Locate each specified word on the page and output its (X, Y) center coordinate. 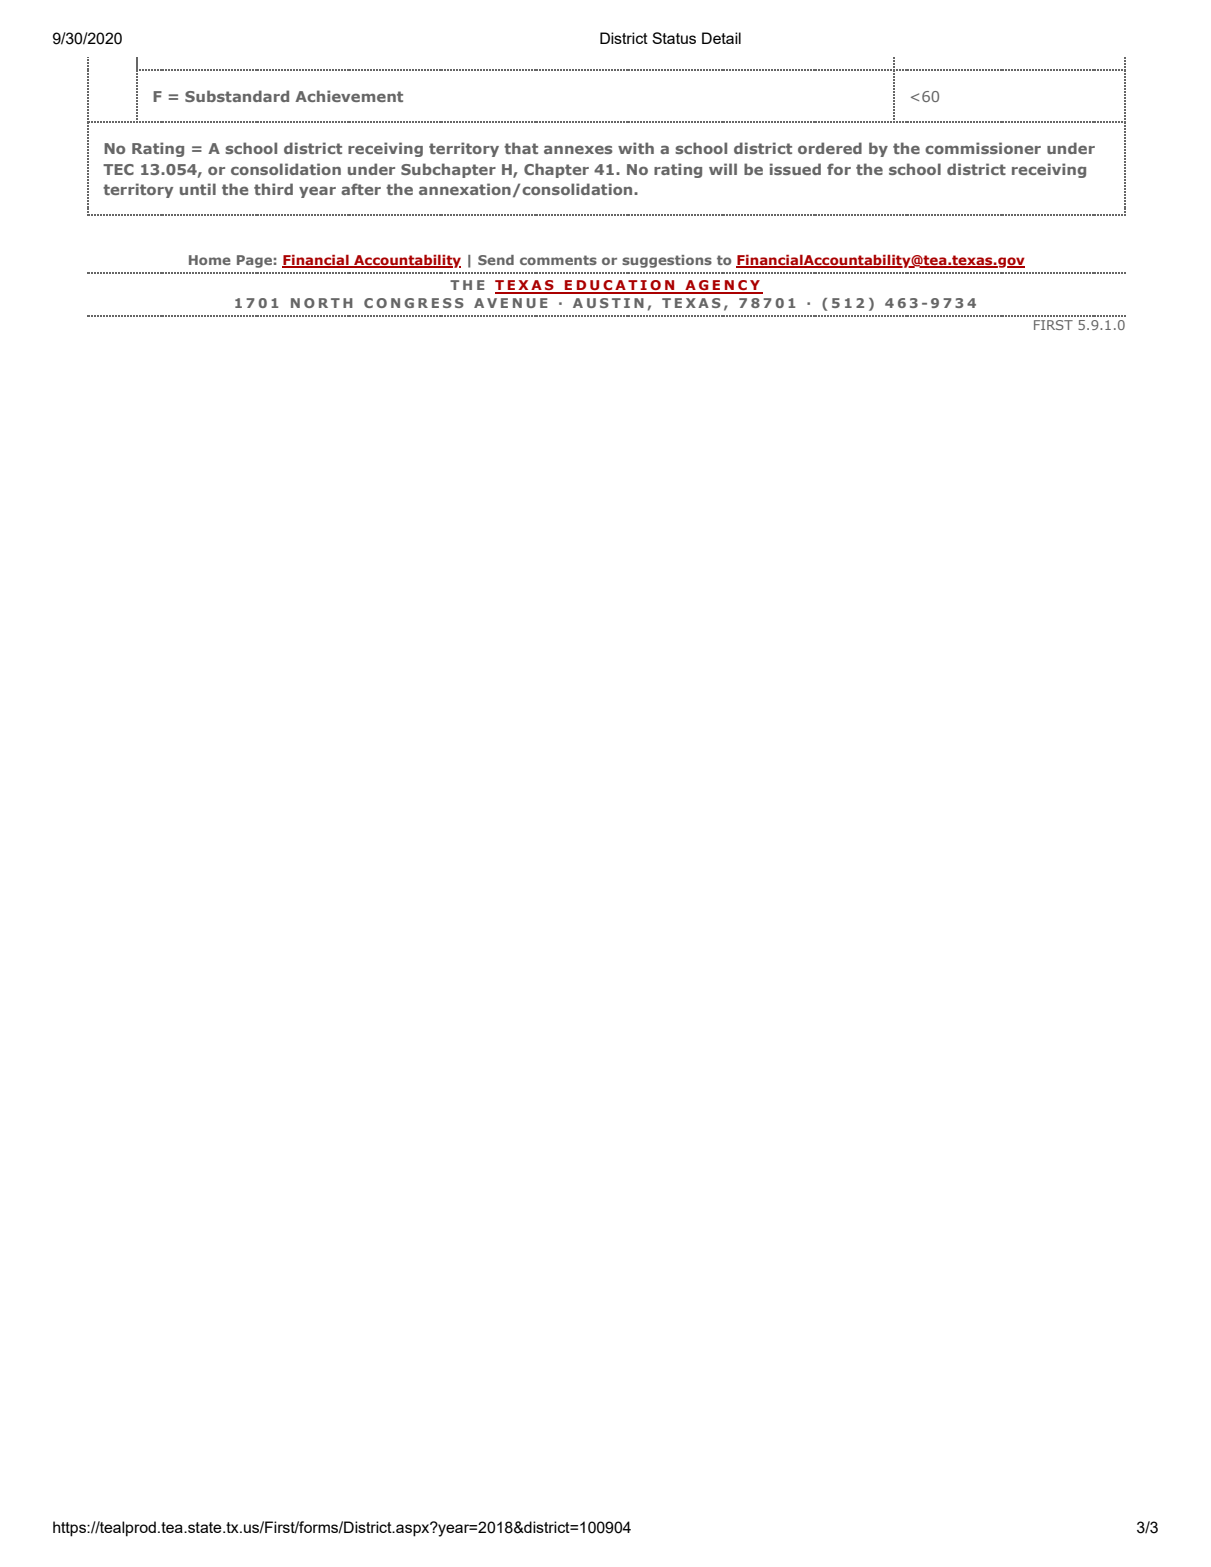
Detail (721, 38)
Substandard (237, 96)
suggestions (667, 261)
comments (558, 260)
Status (674, 38)
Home (210, 260)
